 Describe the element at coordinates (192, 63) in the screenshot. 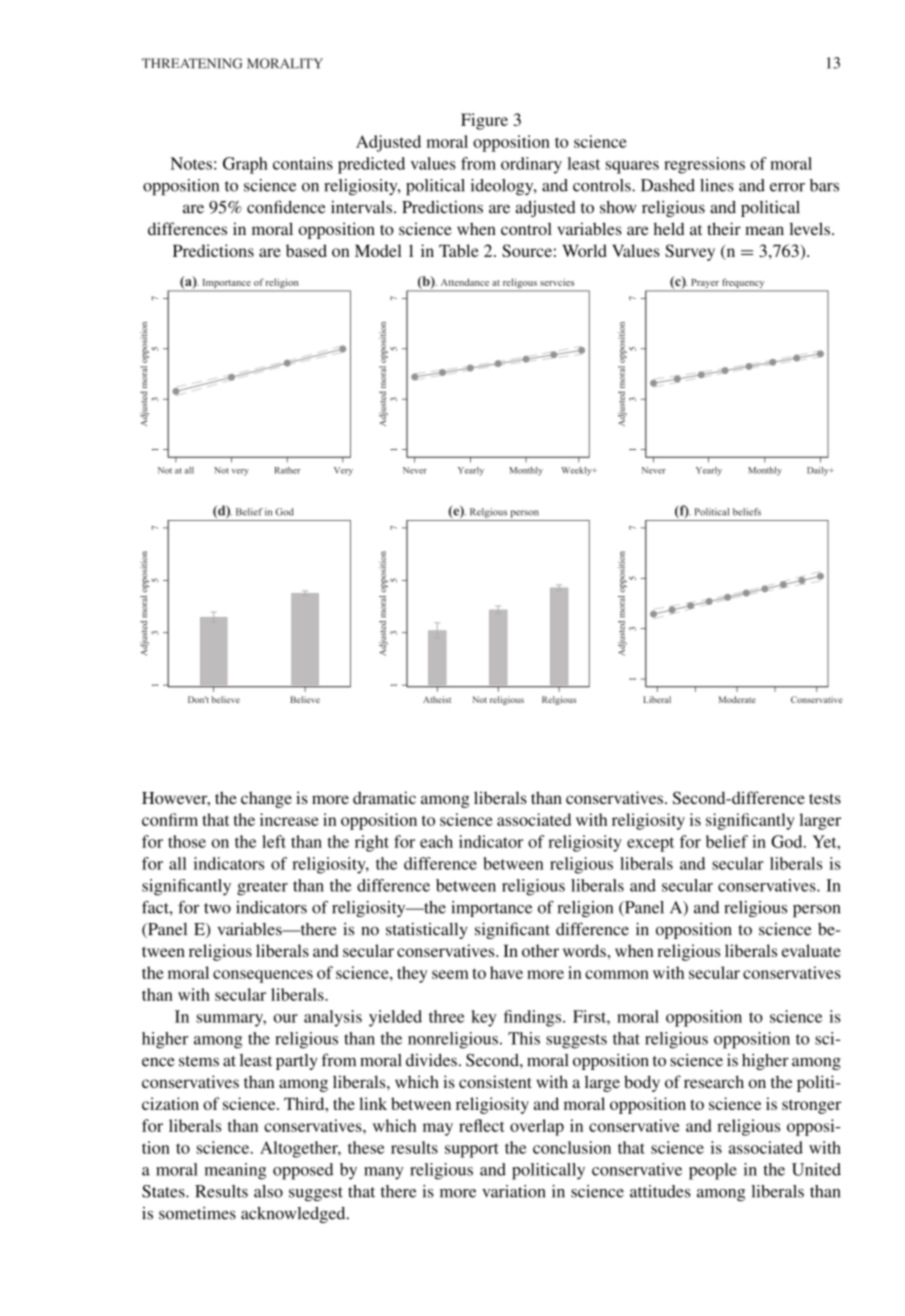

I see `THREATENING` at that location.
